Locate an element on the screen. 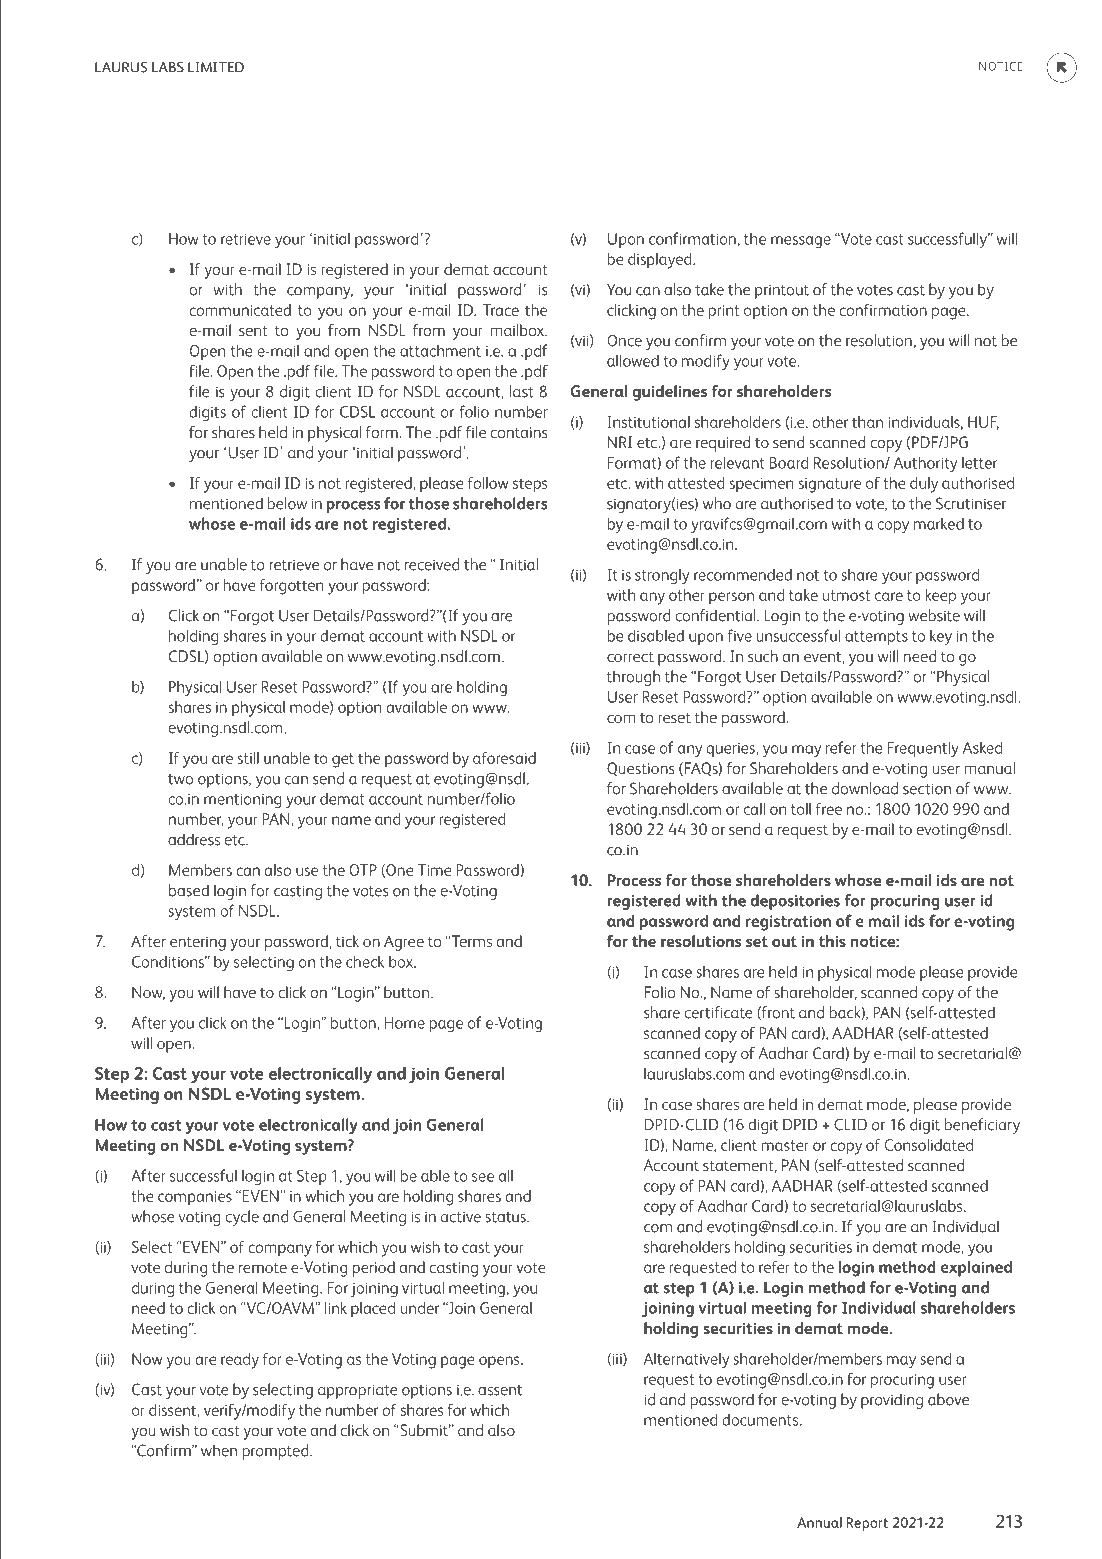  message is located at coordinates (801, 242).
